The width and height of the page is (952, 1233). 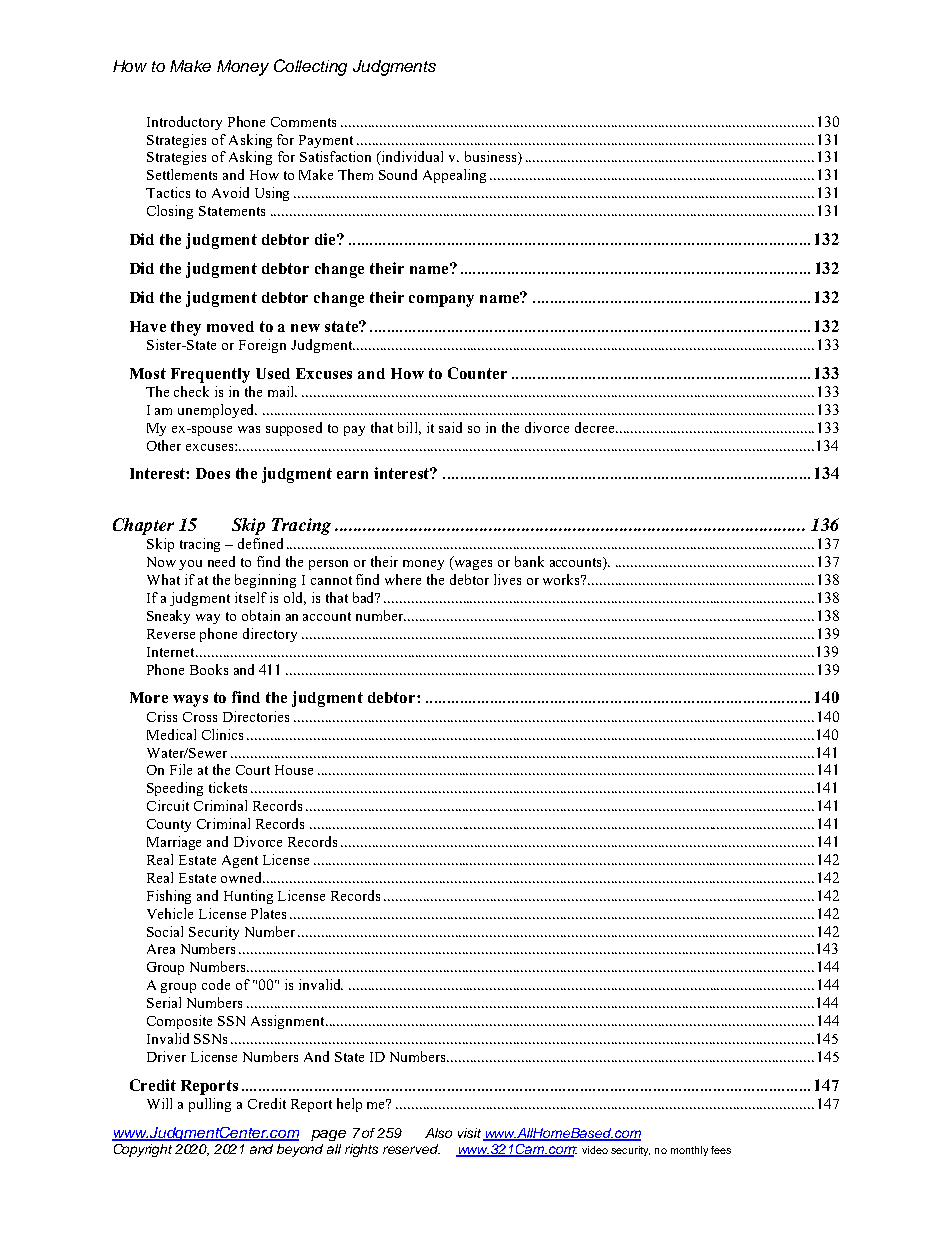 I want to click on unemployed, so click(x=217, y=411).
